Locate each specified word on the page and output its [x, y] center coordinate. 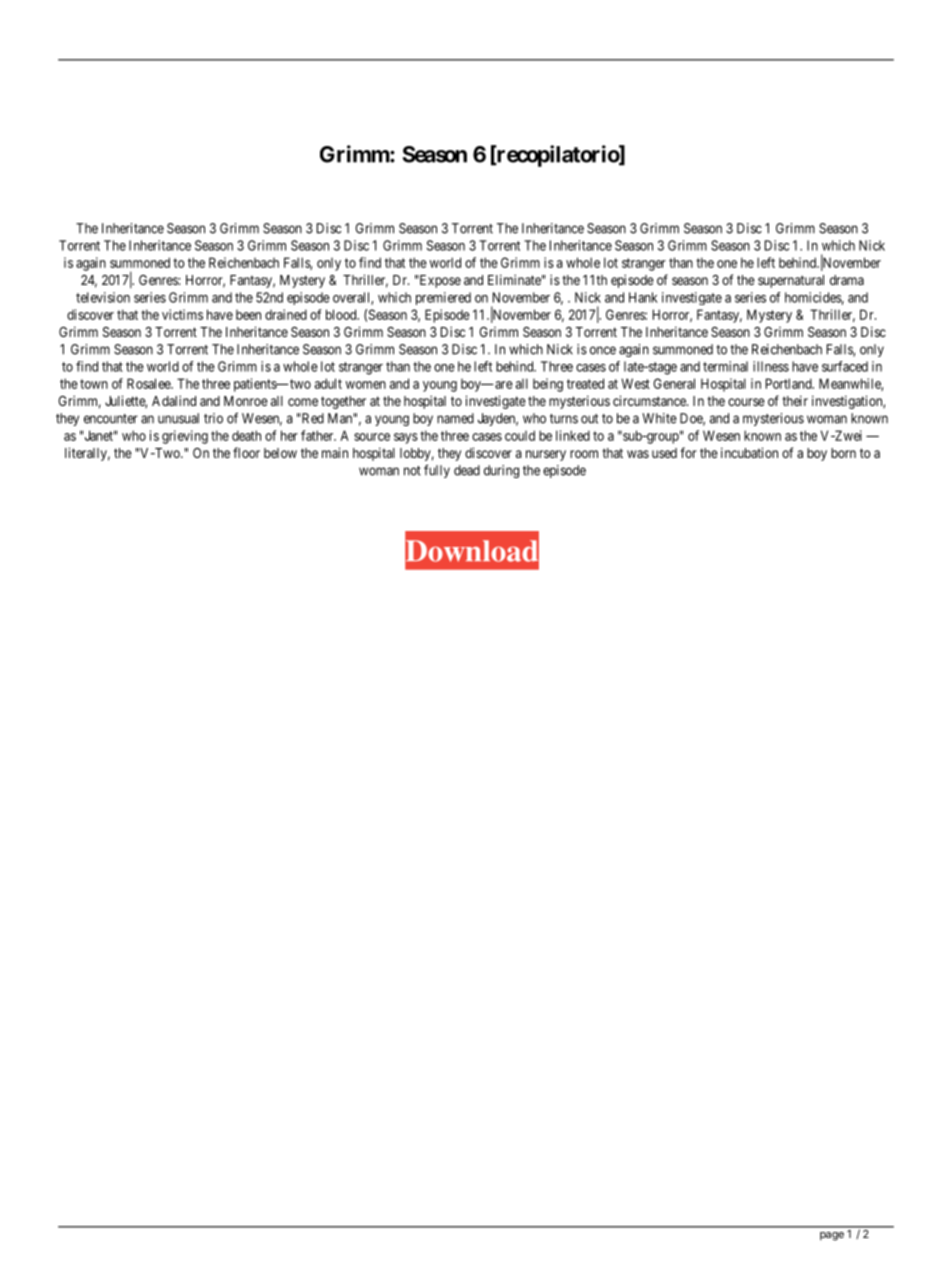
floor [246, 452]
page [832, 1236]
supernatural [791, 281]
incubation [749, 452]
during [501, 471]
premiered [443, 298]
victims [182, 314]
